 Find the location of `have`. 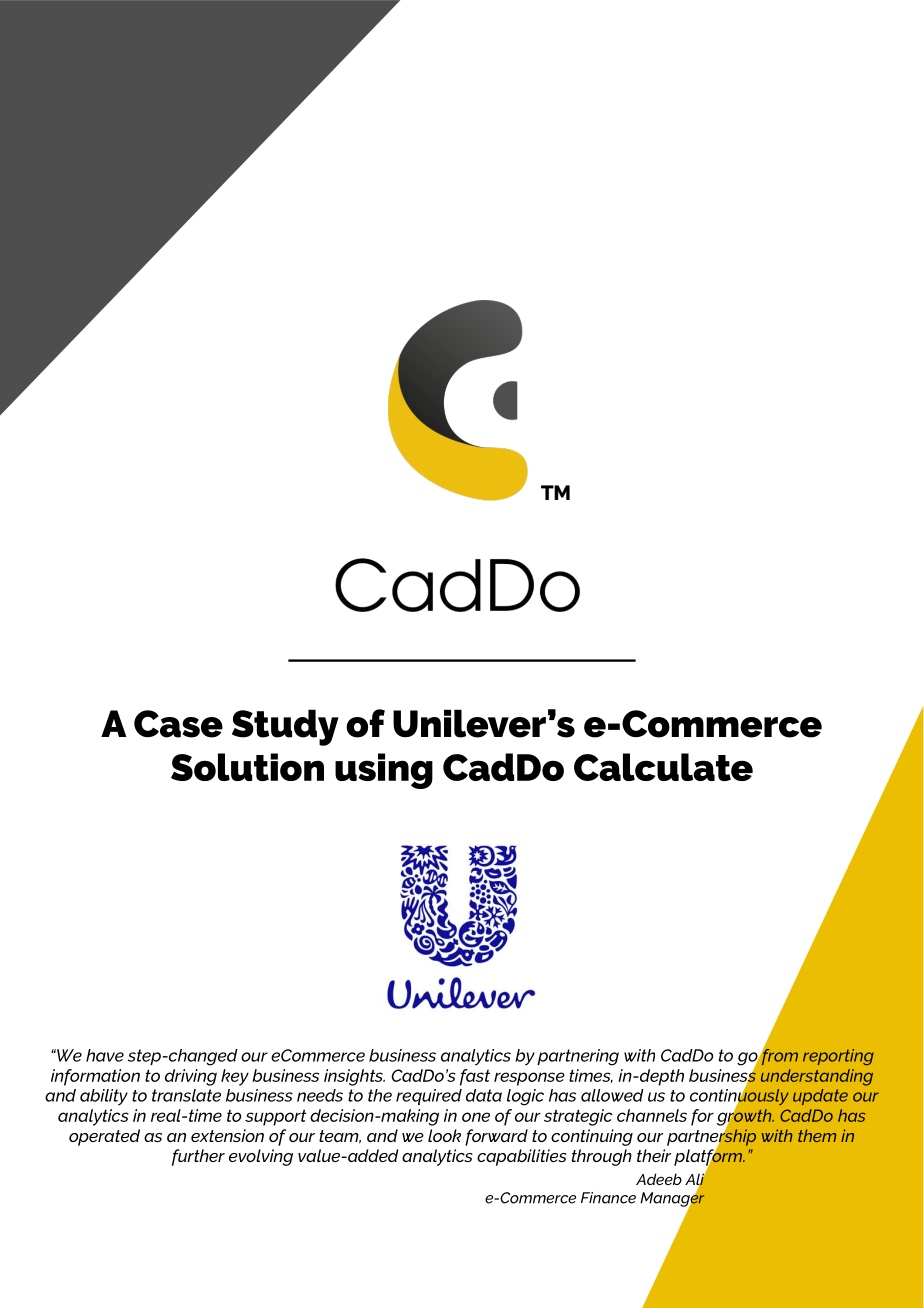

have is located at coordinates (105, 1055).
